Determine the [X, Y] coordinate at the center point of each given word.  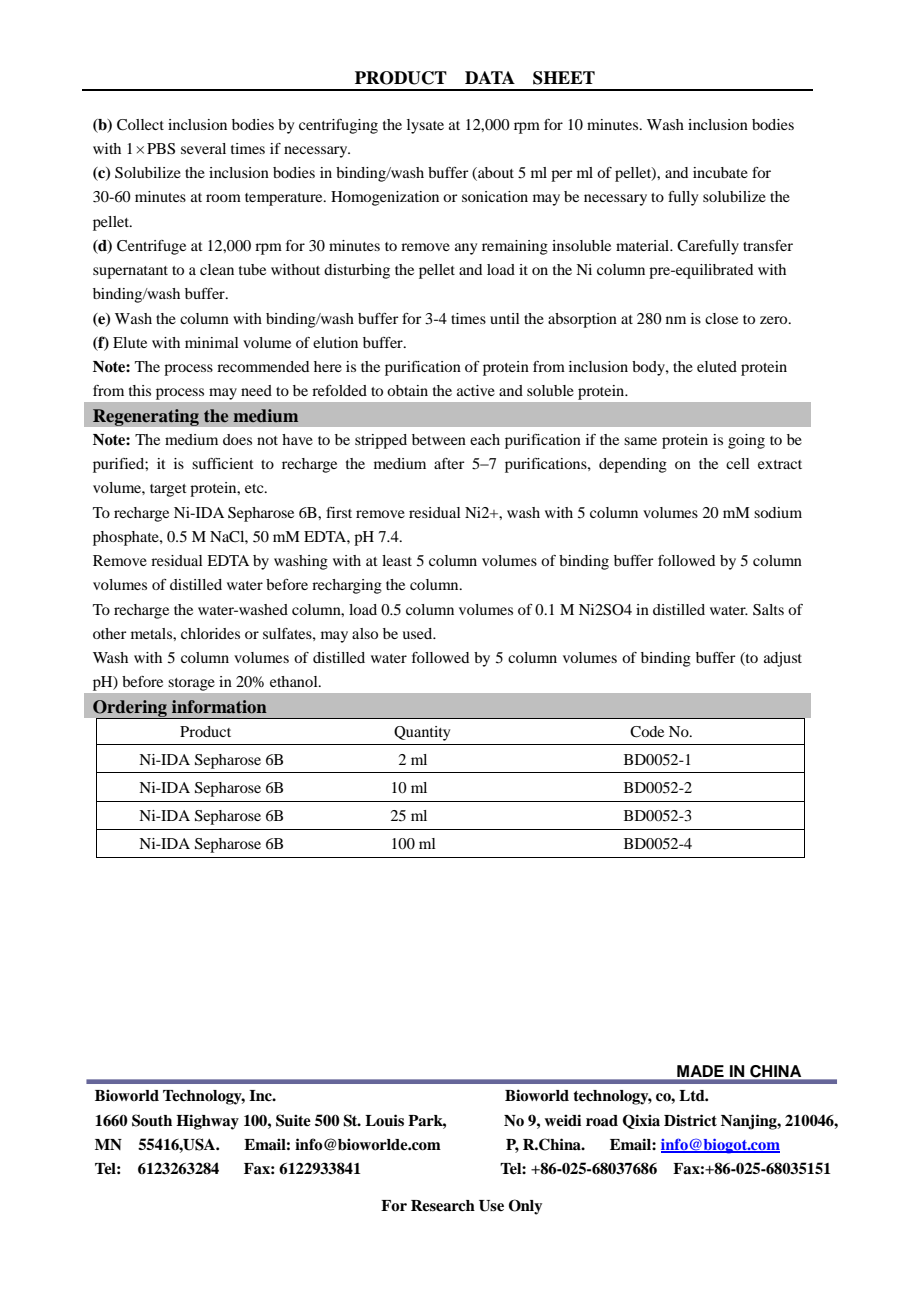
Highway [207, 1122]
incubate [720, 172]
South [152, 1120]
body [649, 368]
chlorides [210, 633]
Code [647, 732]
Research [443, 1206]
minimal [212, 342]
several [203, 148]
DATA [490, 77]
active [476, 390]
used [418, 633]
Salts [768, 610]
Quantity [422, 733]
